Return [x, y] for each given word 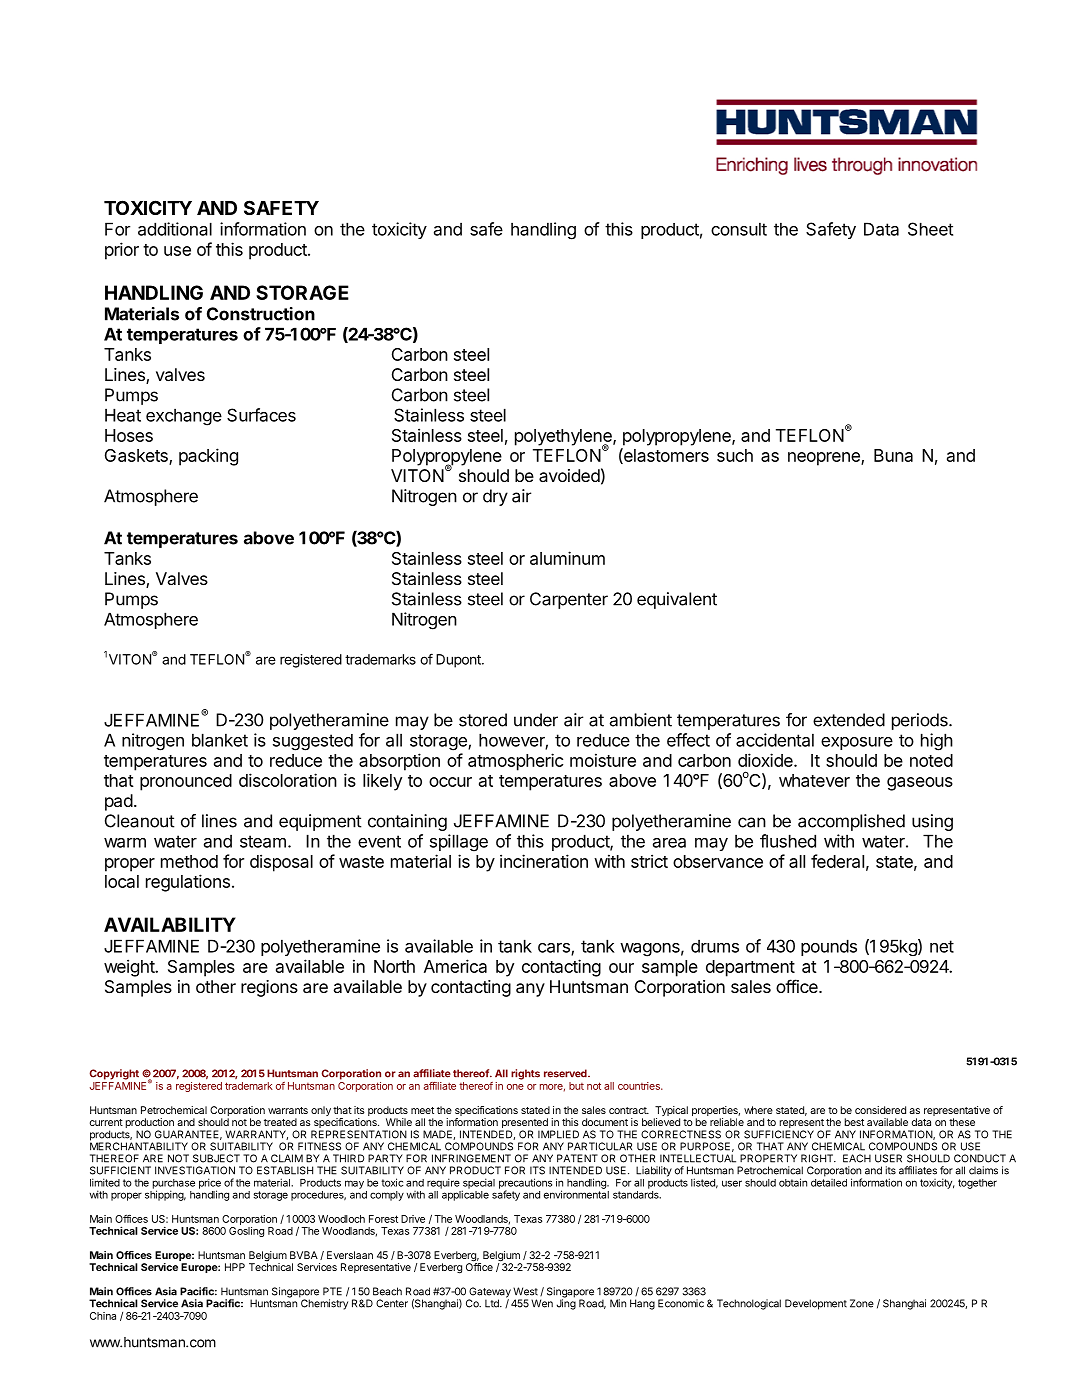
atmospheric [515, 762]
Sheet [930, 229]
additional [175, 229]
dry [495, 497]
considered [880, 1110]
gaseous [920, 784]
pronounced [186, 782]
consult [739, 229]
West [525, 1291]
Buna [893, 455]
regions [269, 988]
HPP [235, 1267]
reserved [566, 1073]
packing [208, 457]
